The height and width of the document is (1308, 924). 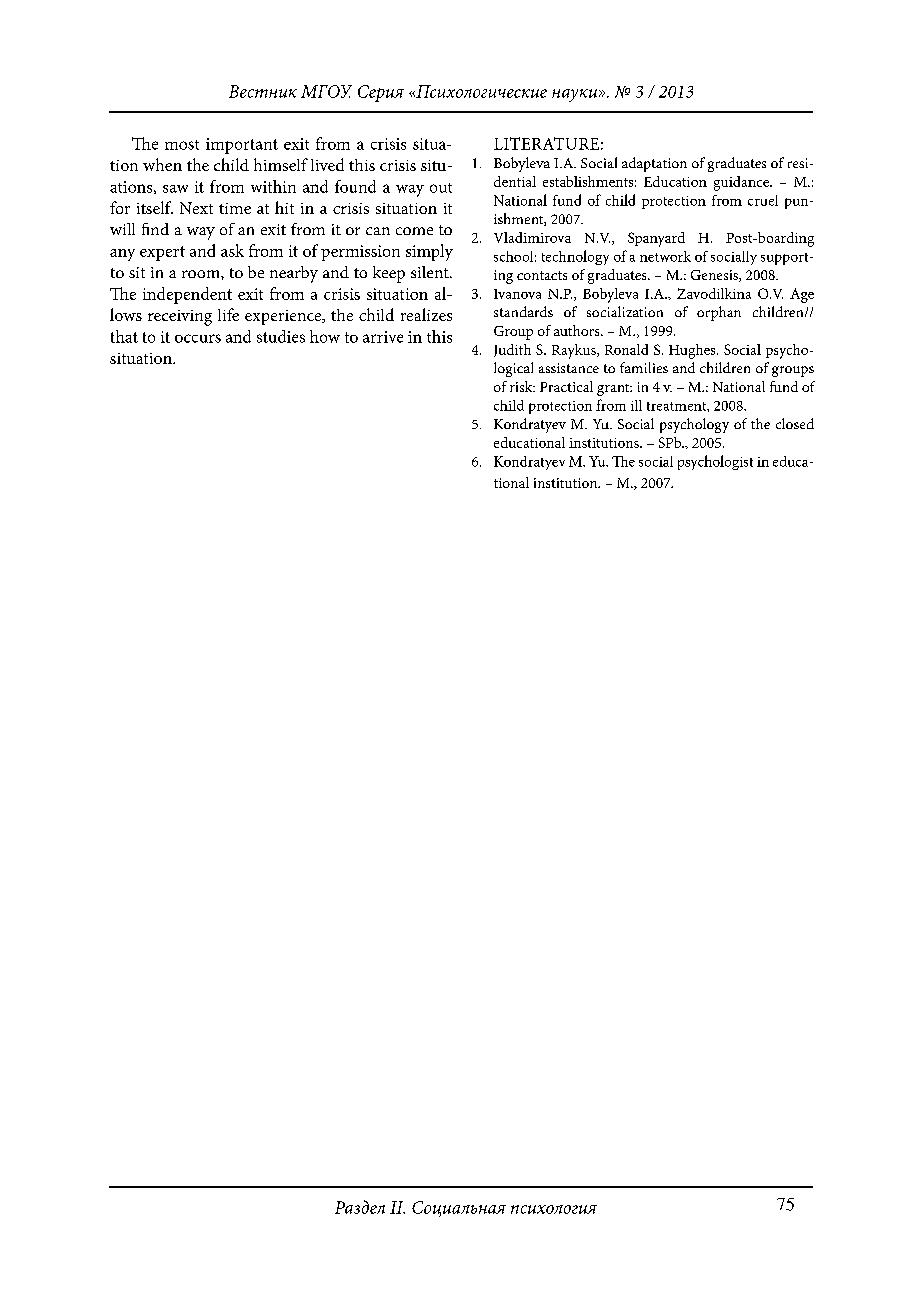 What do you see at coordinates (429, 252) in the document?
I see `simply` at bounding box center [429, 252].
